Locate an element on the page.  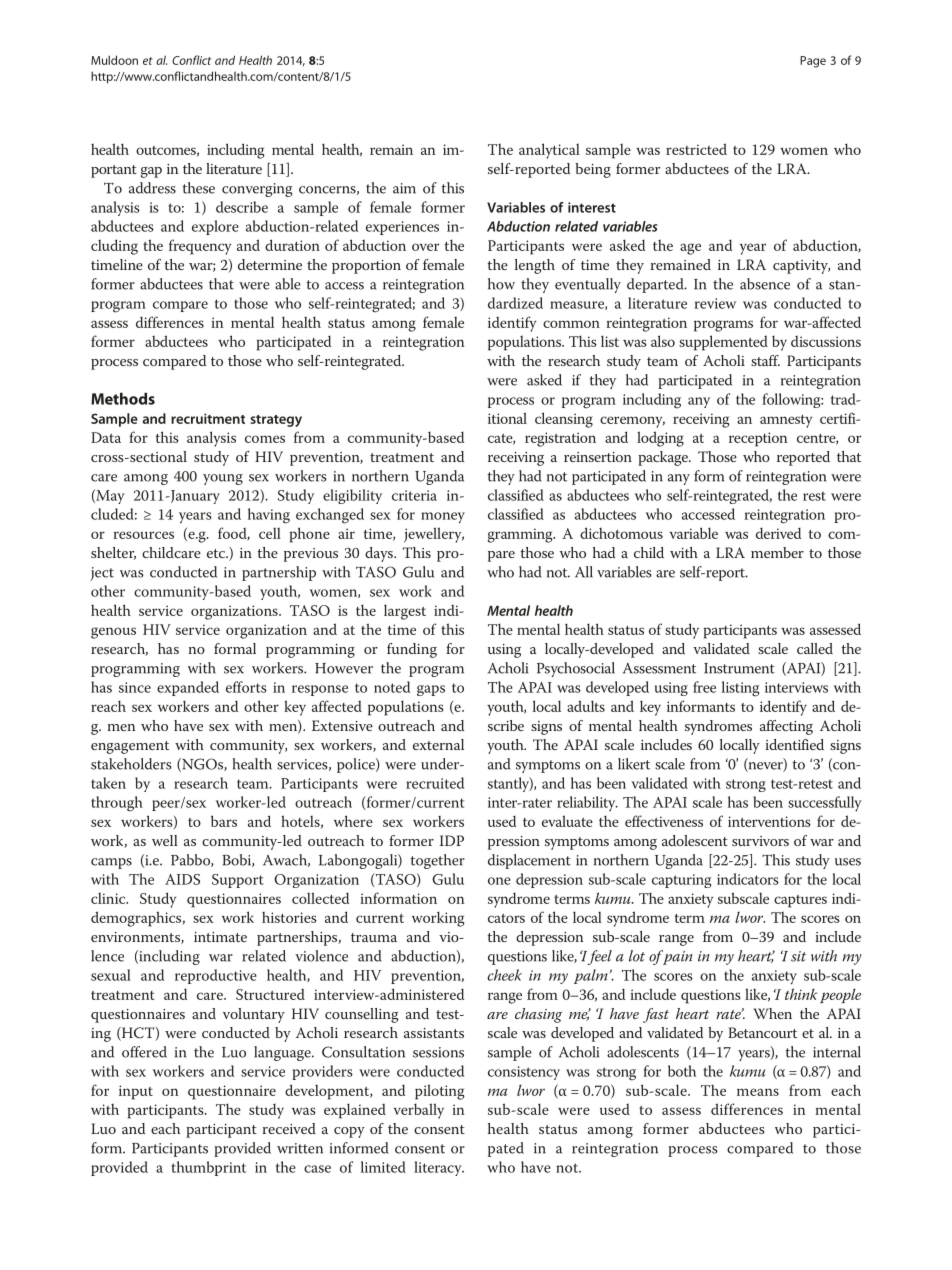
together is located at coordinates (437, 861).
